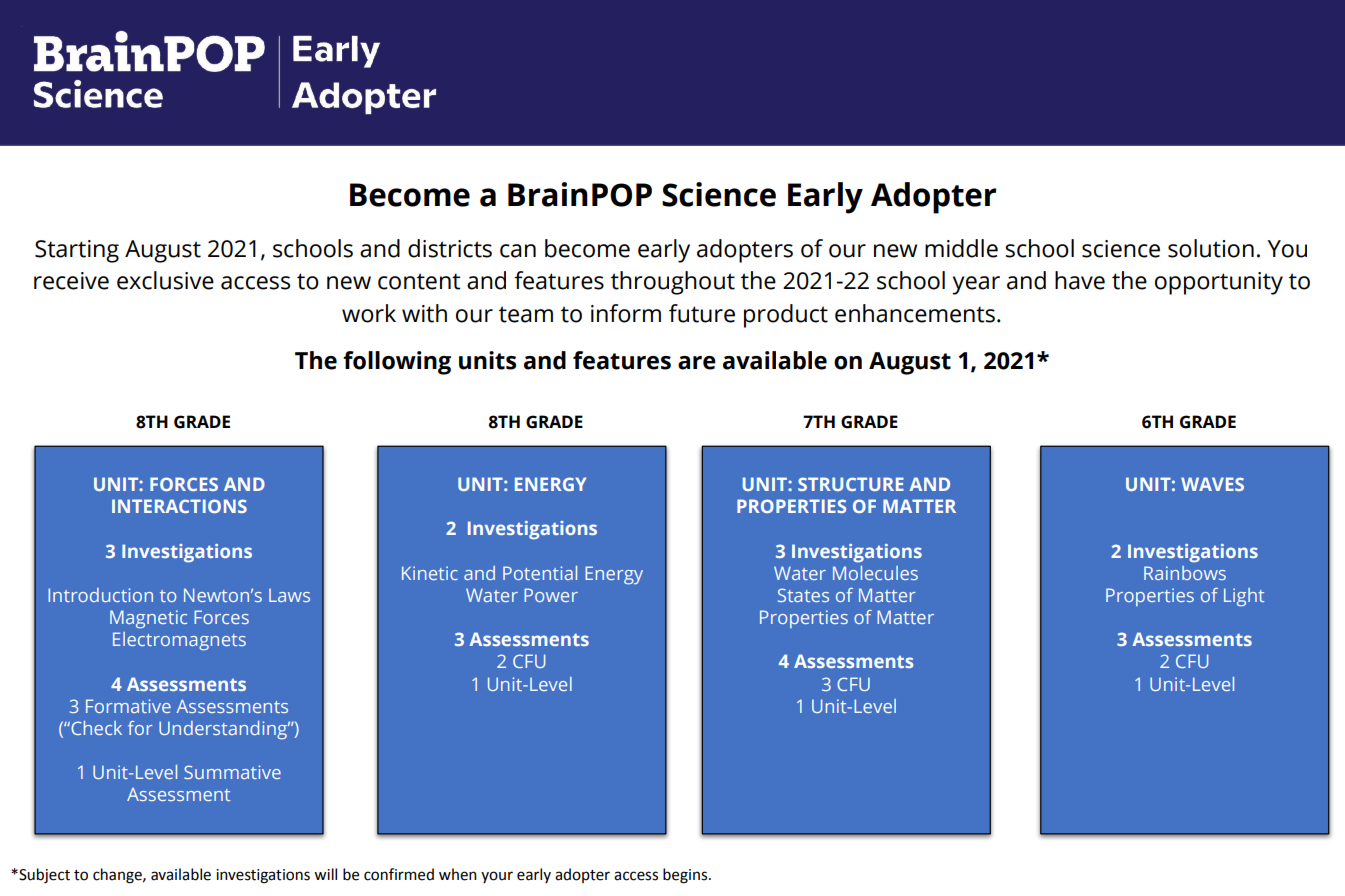 Image resolution: width=1345 pixels, height=896 pixels. What do you see at coordinates (1244, 597) in the page?
I see `Light` at bounding box center [1244, 597].
